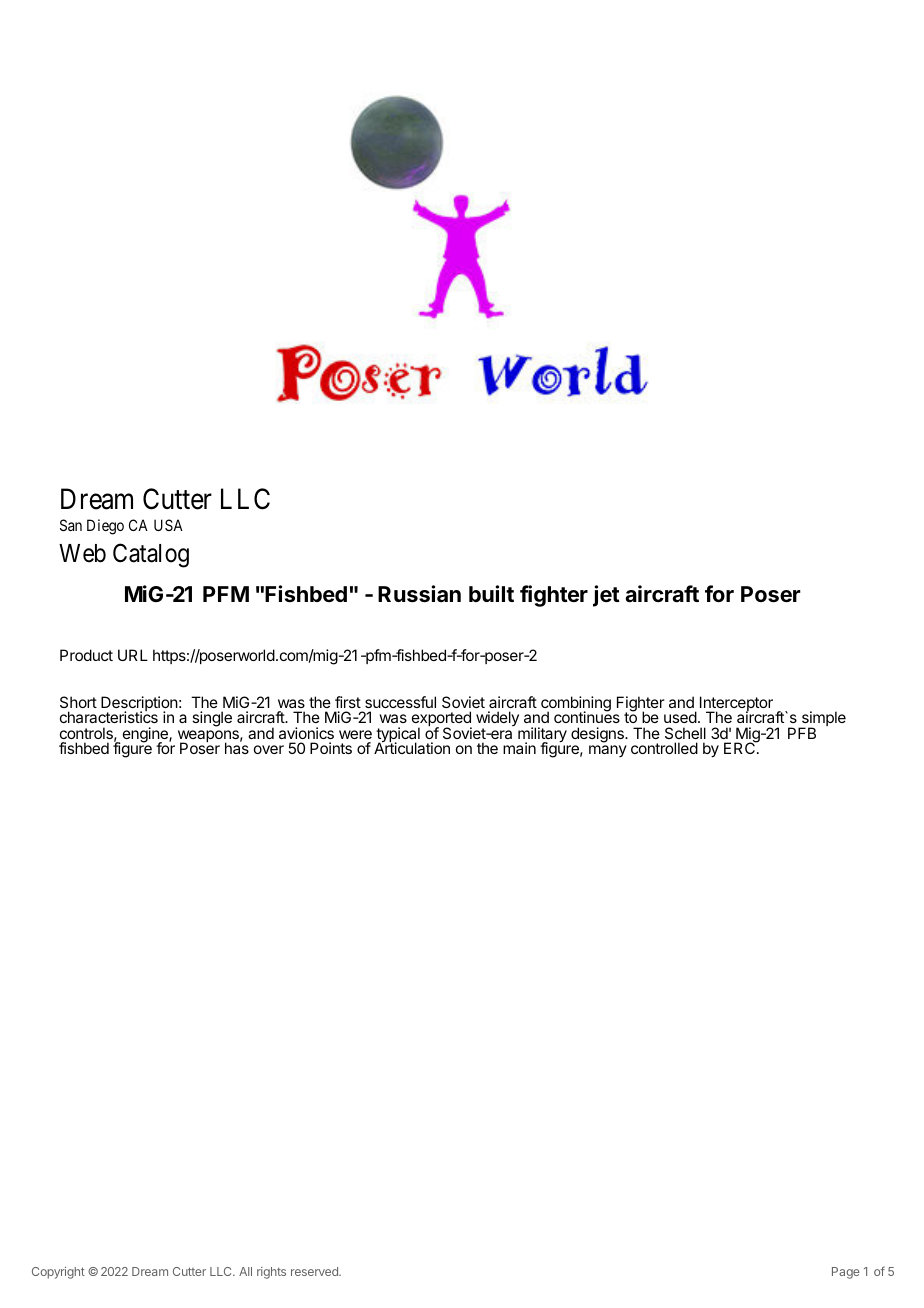 This document has width=924, height=1308. Describe the element at coordinates (419, 594) in the document. I see `Russian` at that location.
